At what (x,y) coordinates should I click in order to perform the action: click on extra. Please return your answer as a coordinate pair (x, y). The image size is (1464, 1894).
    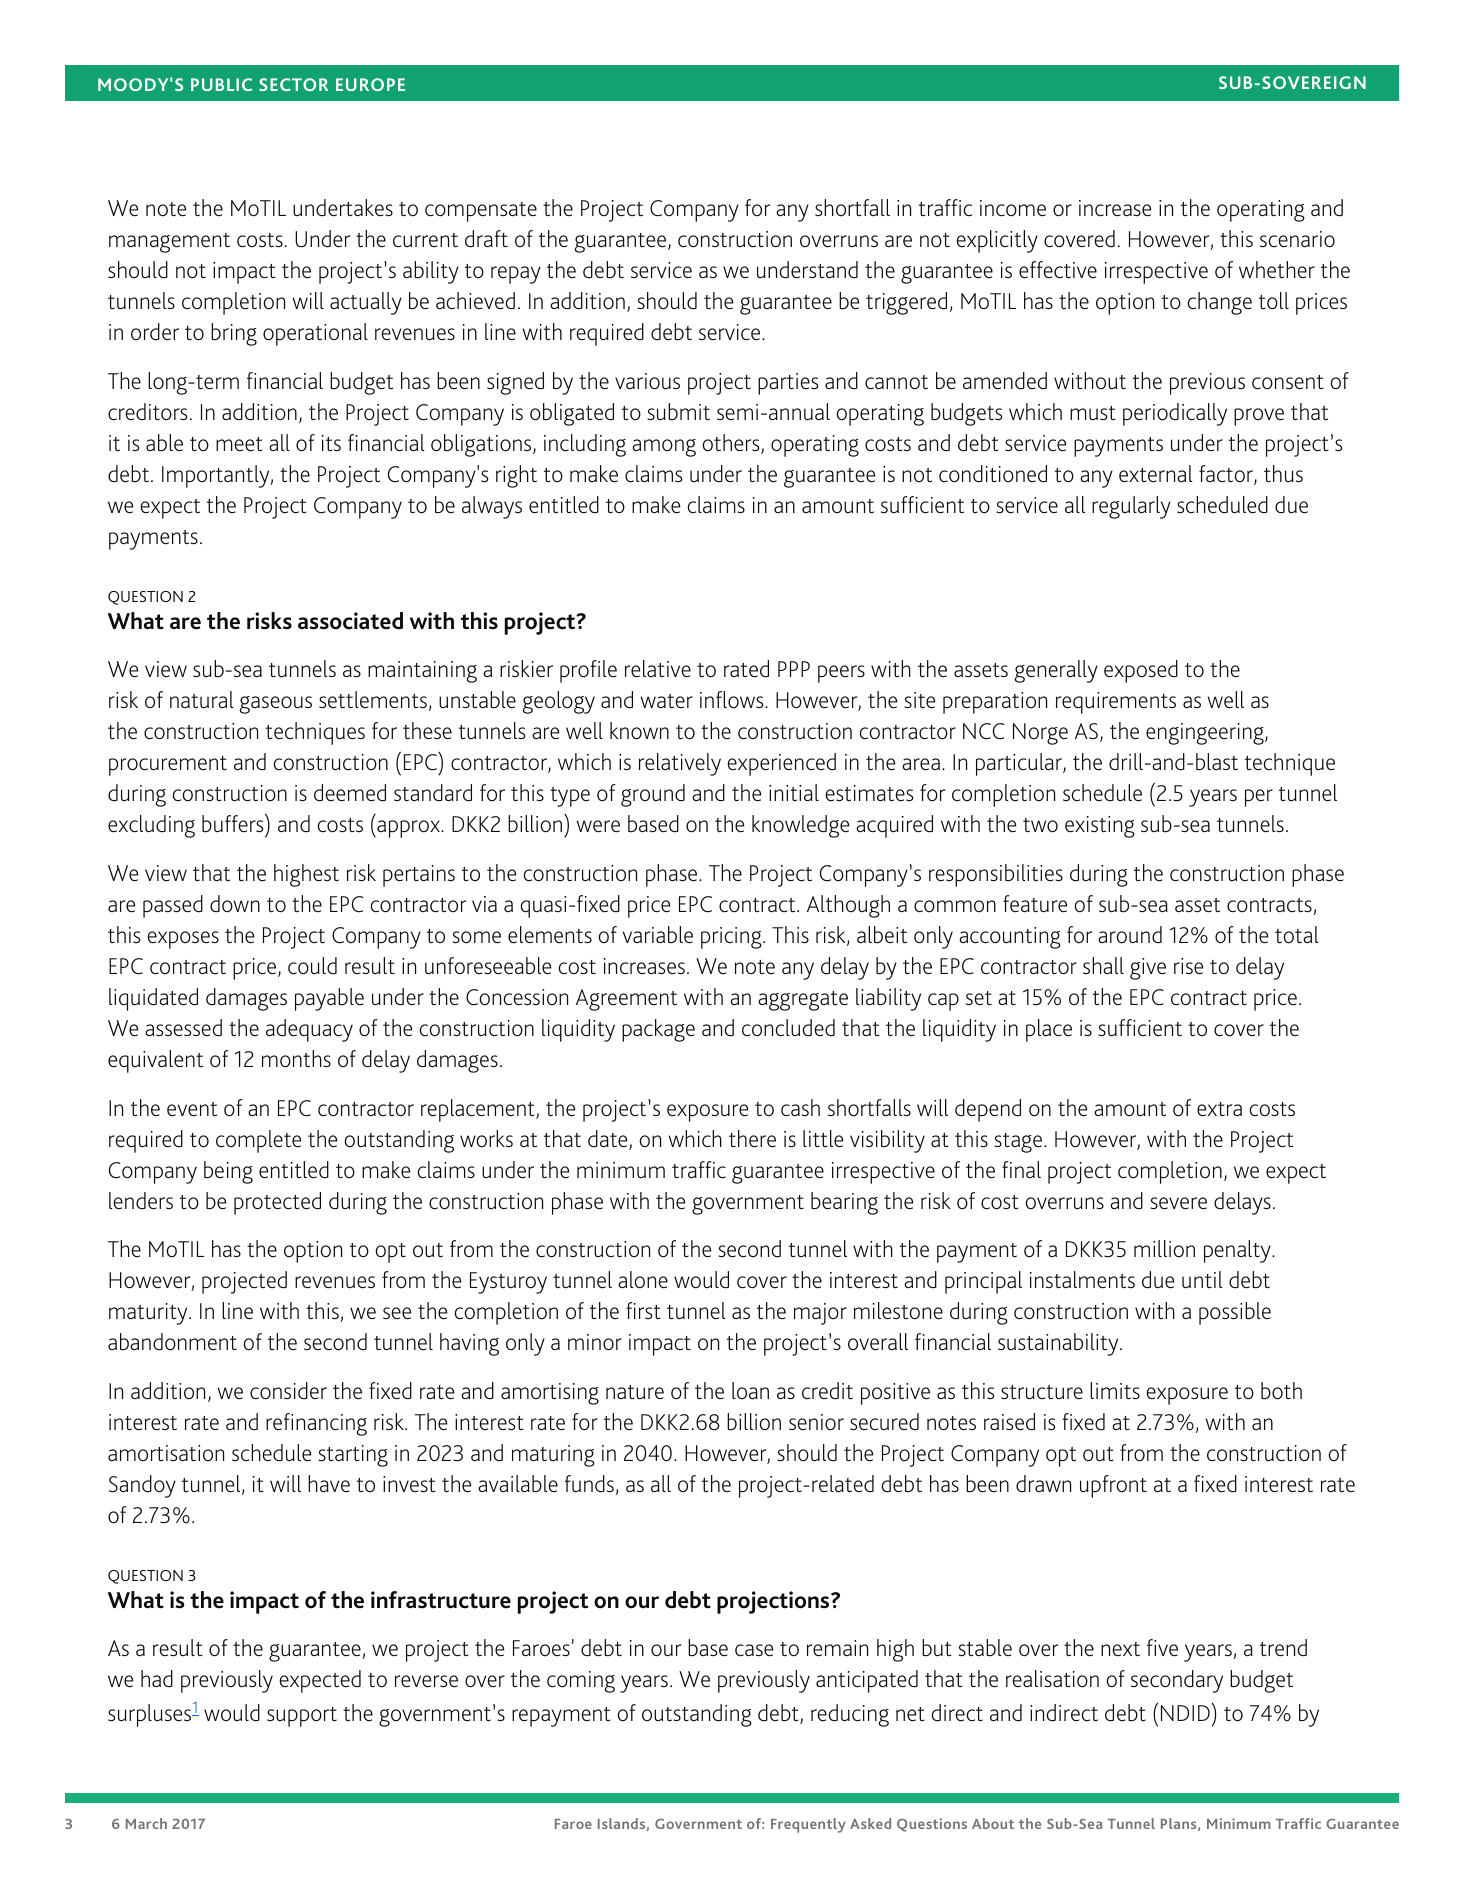
    Looking at the image, I should click on (1219, 1109).
